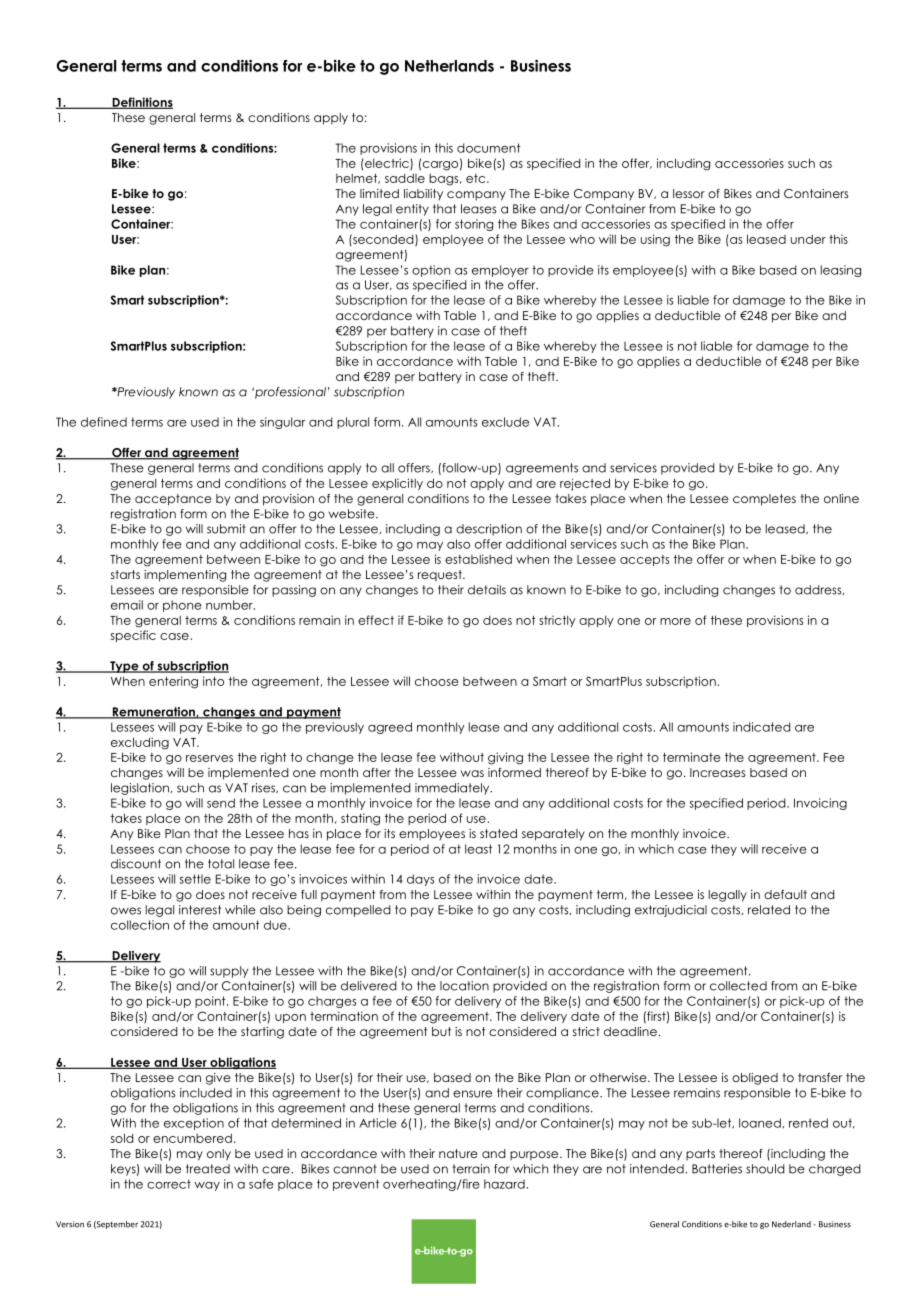  I want to click on correct, so click(169, 1184).
